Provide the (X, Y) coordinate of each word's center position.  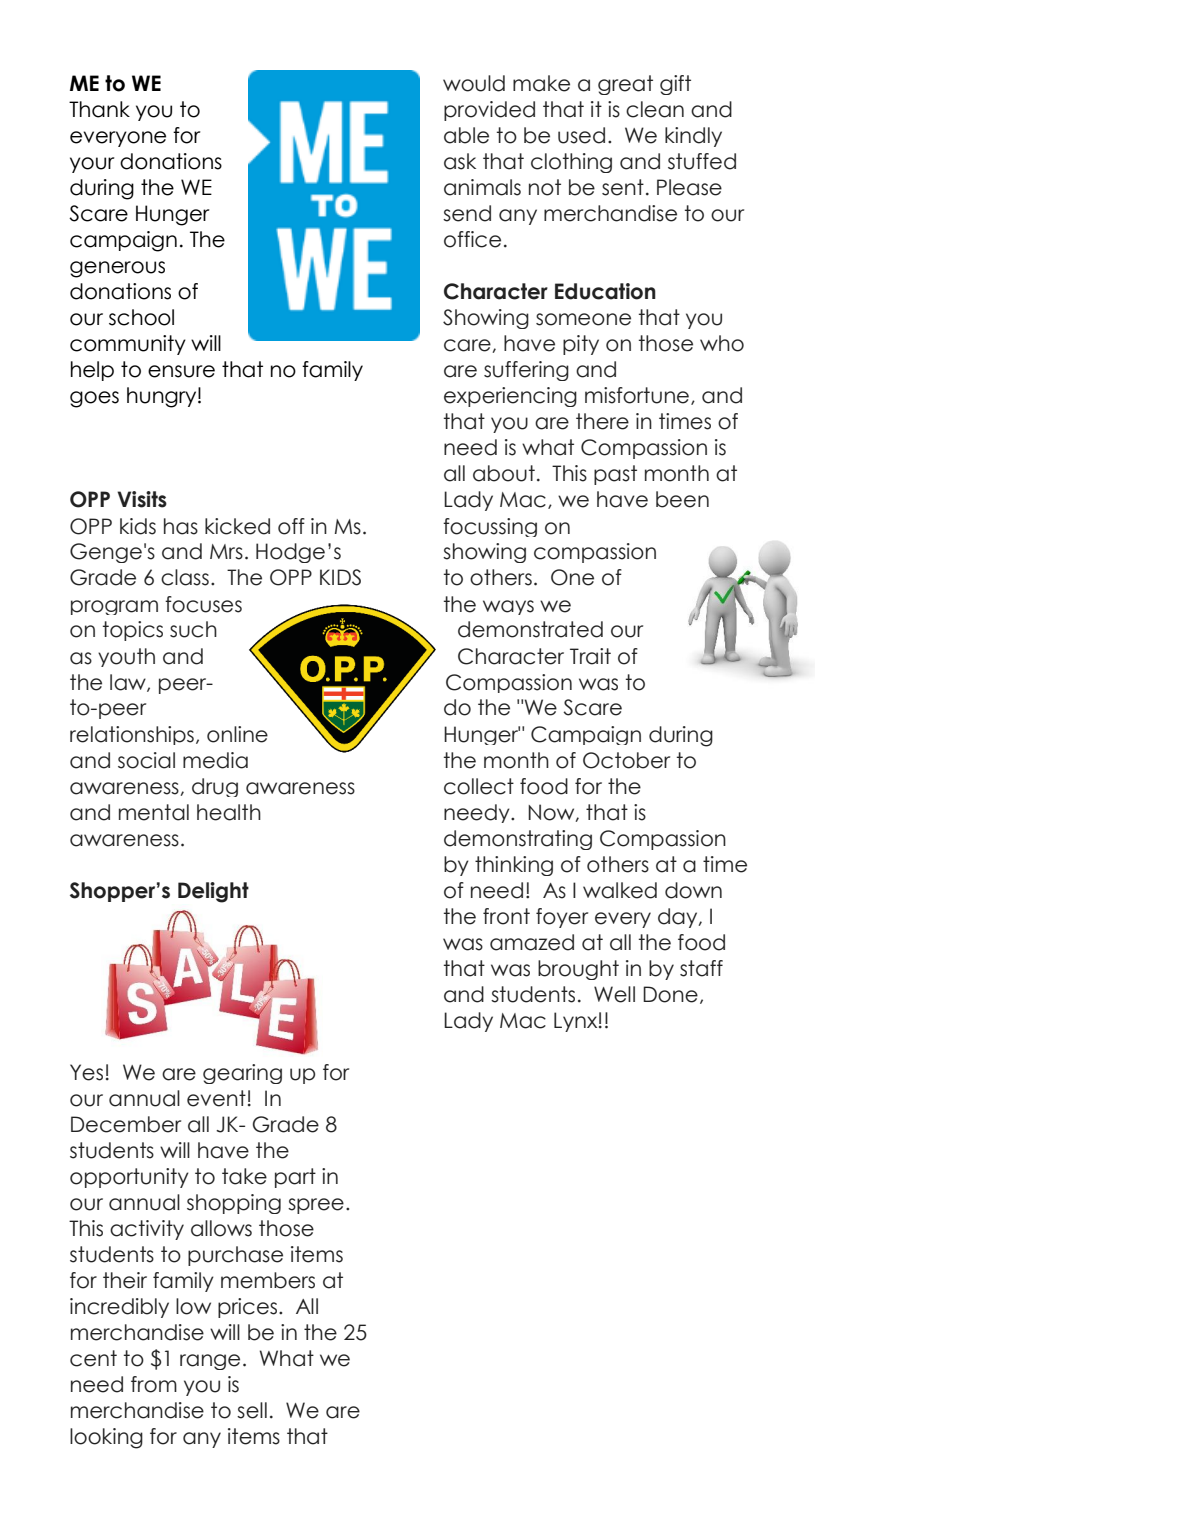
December (126, 1124)
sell (252, 1410)
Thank (99, 109)
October (626, 760)
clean (655, 109)
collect (479, 786)
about (504, 473)
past (615, 475)
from (154, 1384)
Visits (142, 499)
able (466, 135)
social (146, 760)
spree (316, 1206)
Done (670, 994)
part (295, 1178)
